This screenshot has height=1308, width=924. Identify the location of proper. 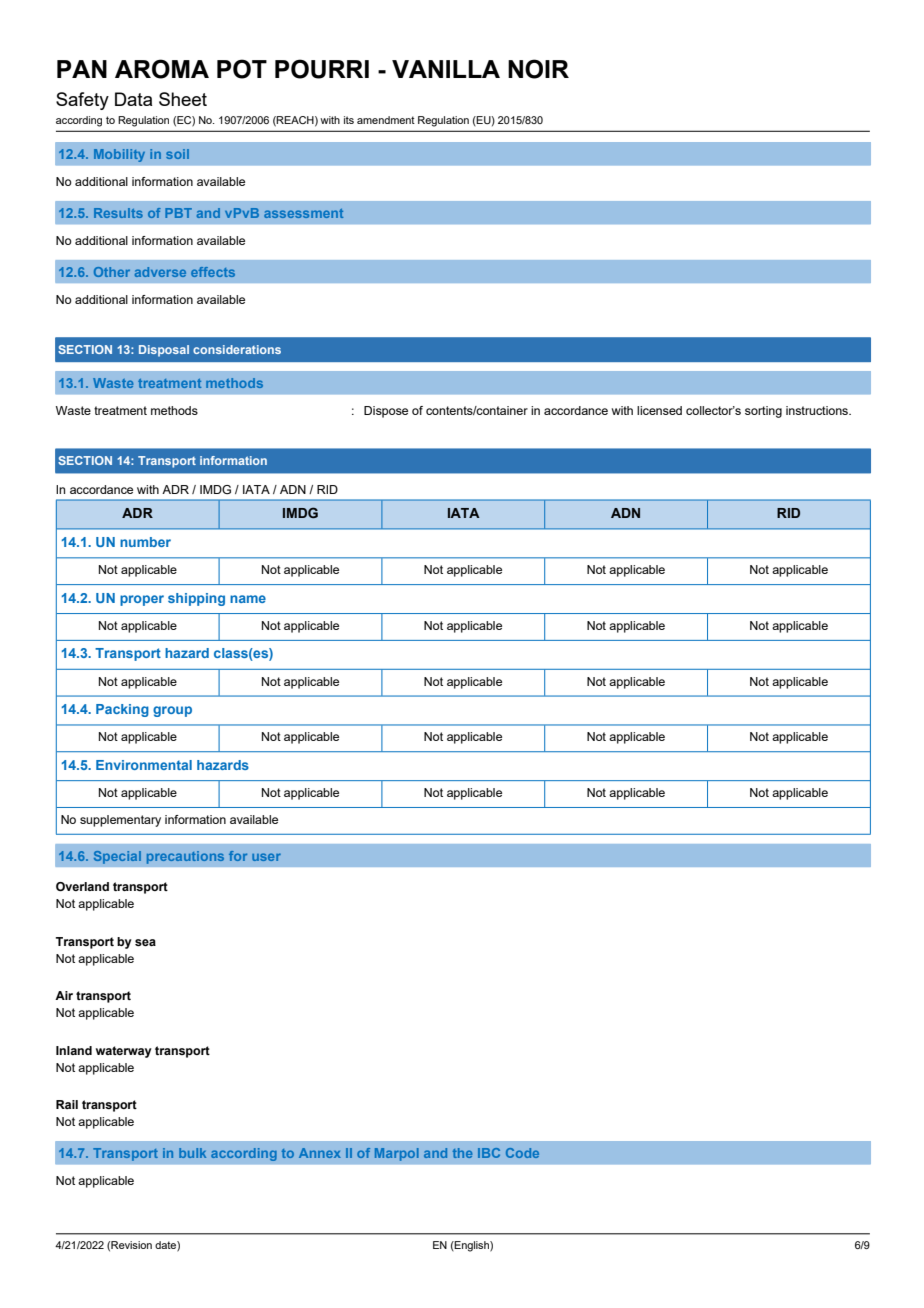
(142, 600).
